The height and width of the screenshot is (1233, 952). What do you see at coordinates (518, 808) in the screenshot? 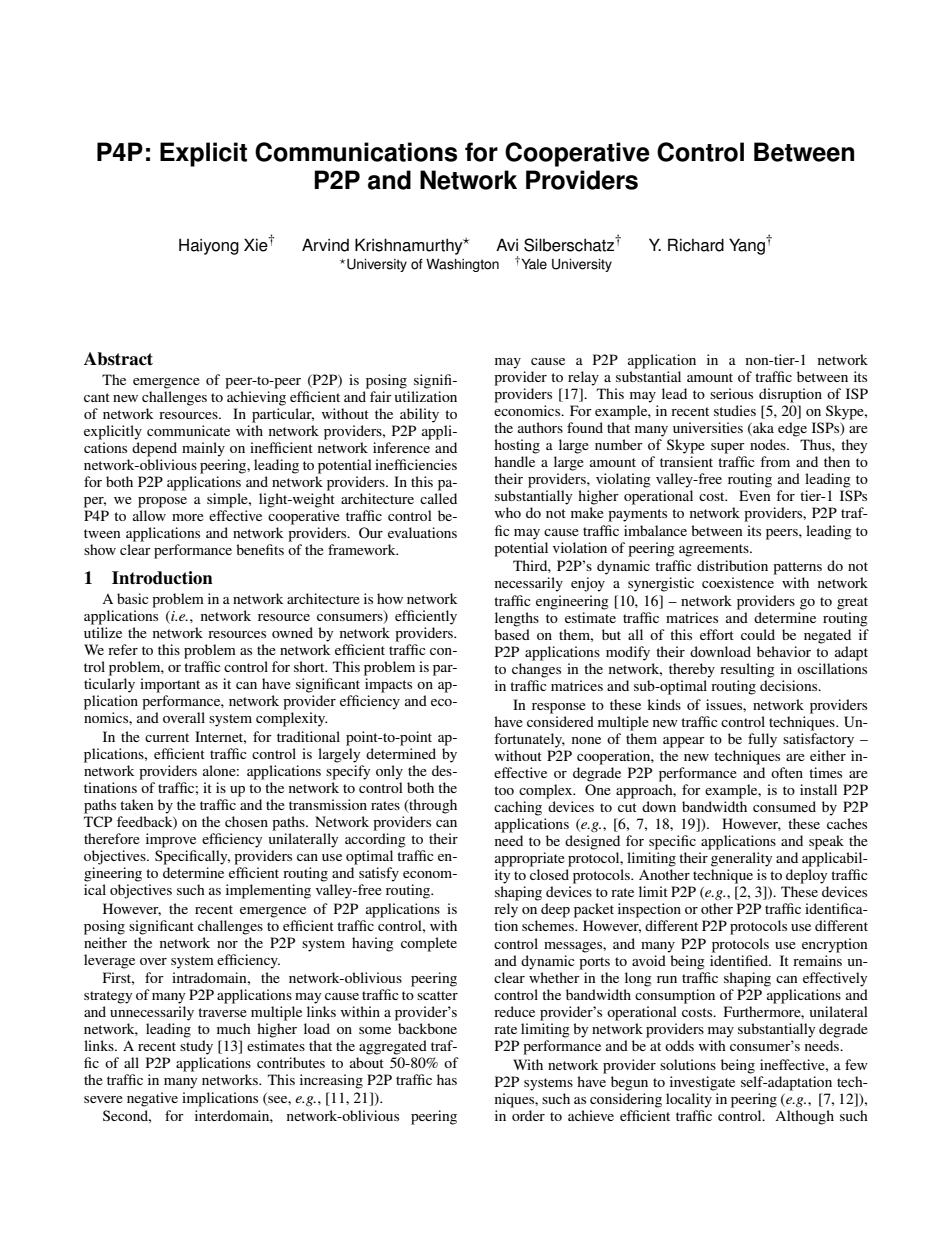
I see `caching` at bounding box center [518, 808].
